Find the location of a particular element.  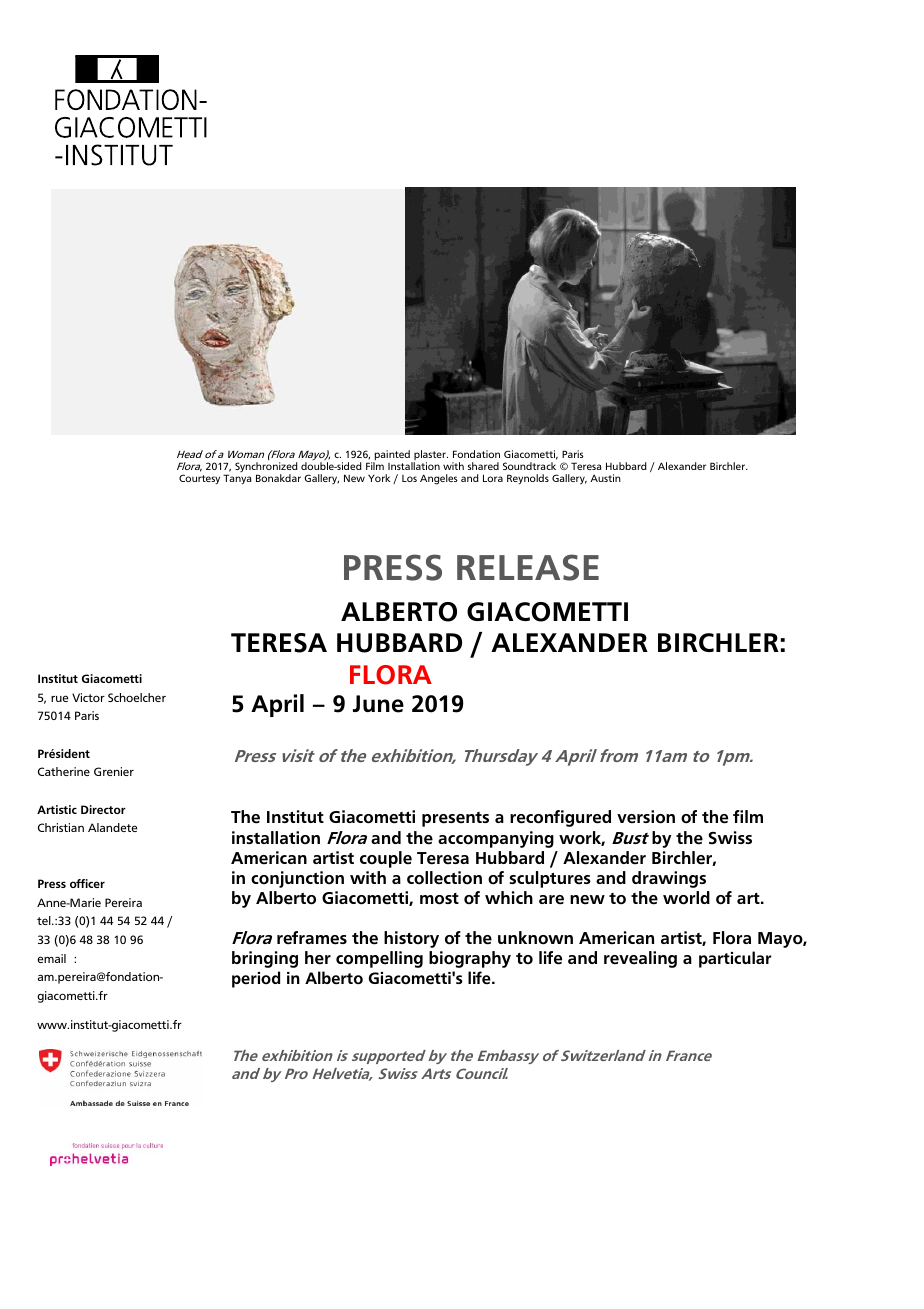

Austin is located at coordinates (605, 478).
